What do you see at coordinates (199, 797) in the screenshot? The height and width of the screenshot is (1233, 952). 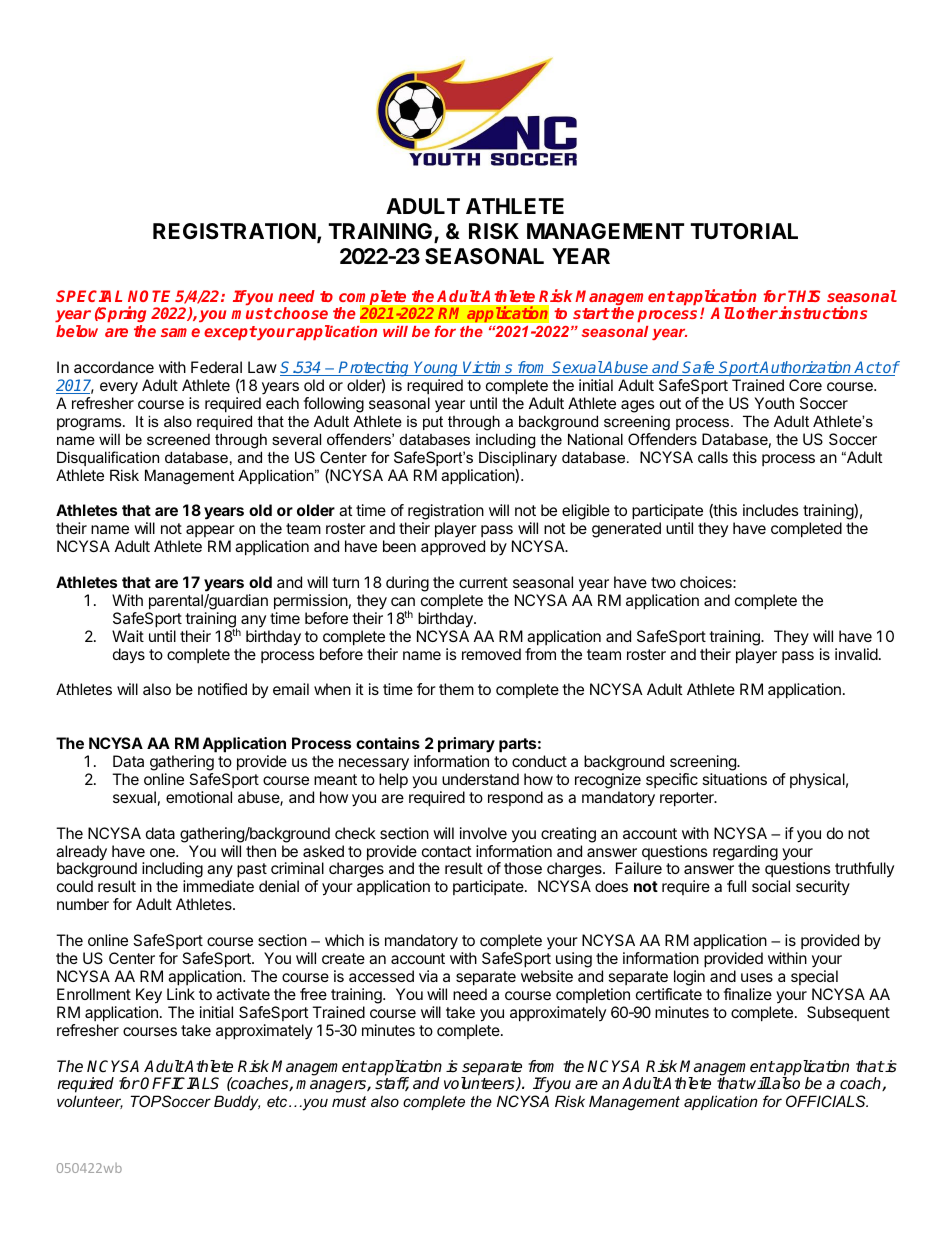 I see `emotional` at bounding box center [199, 797].
